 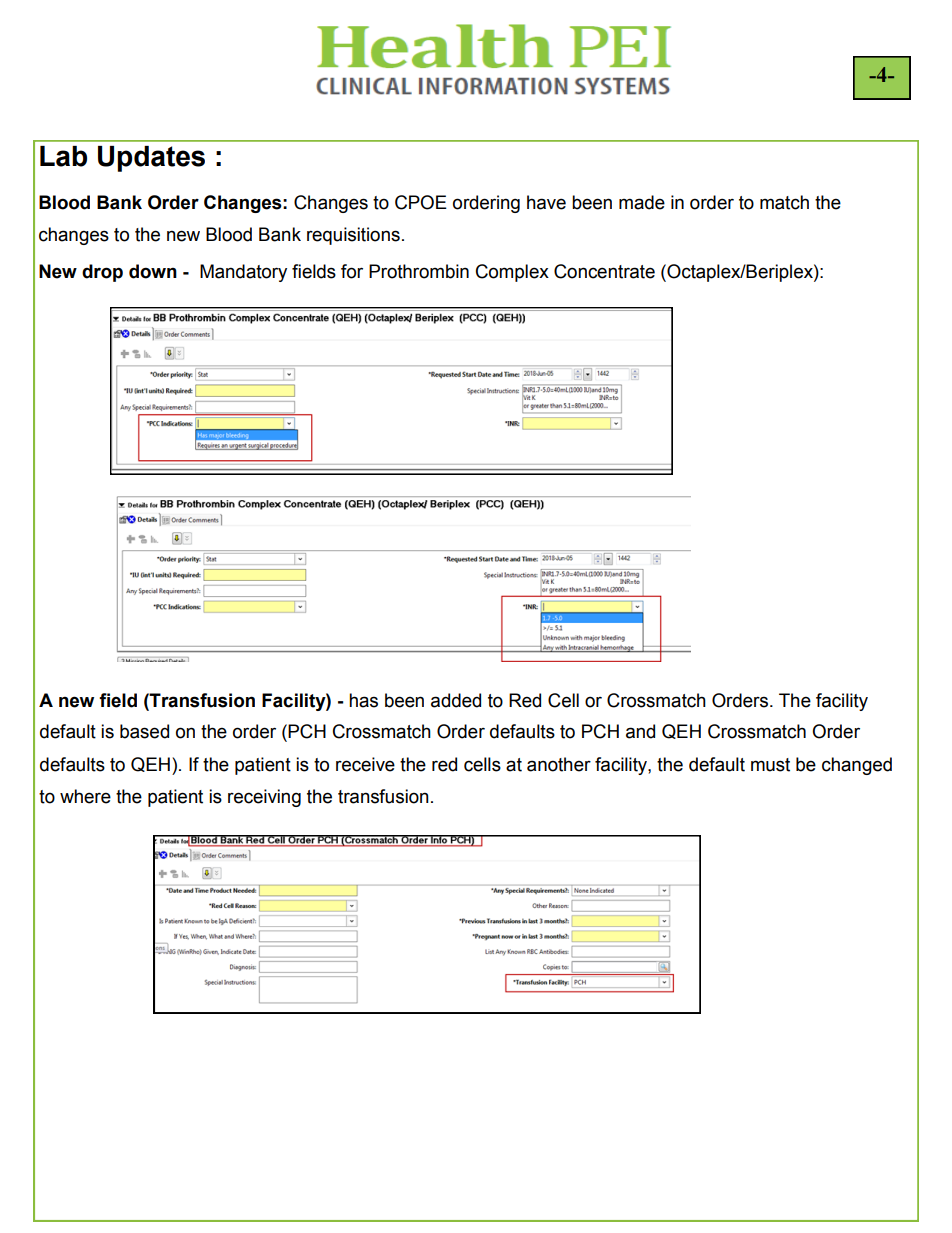 I want to click on another, so click(x=559, y=764).
